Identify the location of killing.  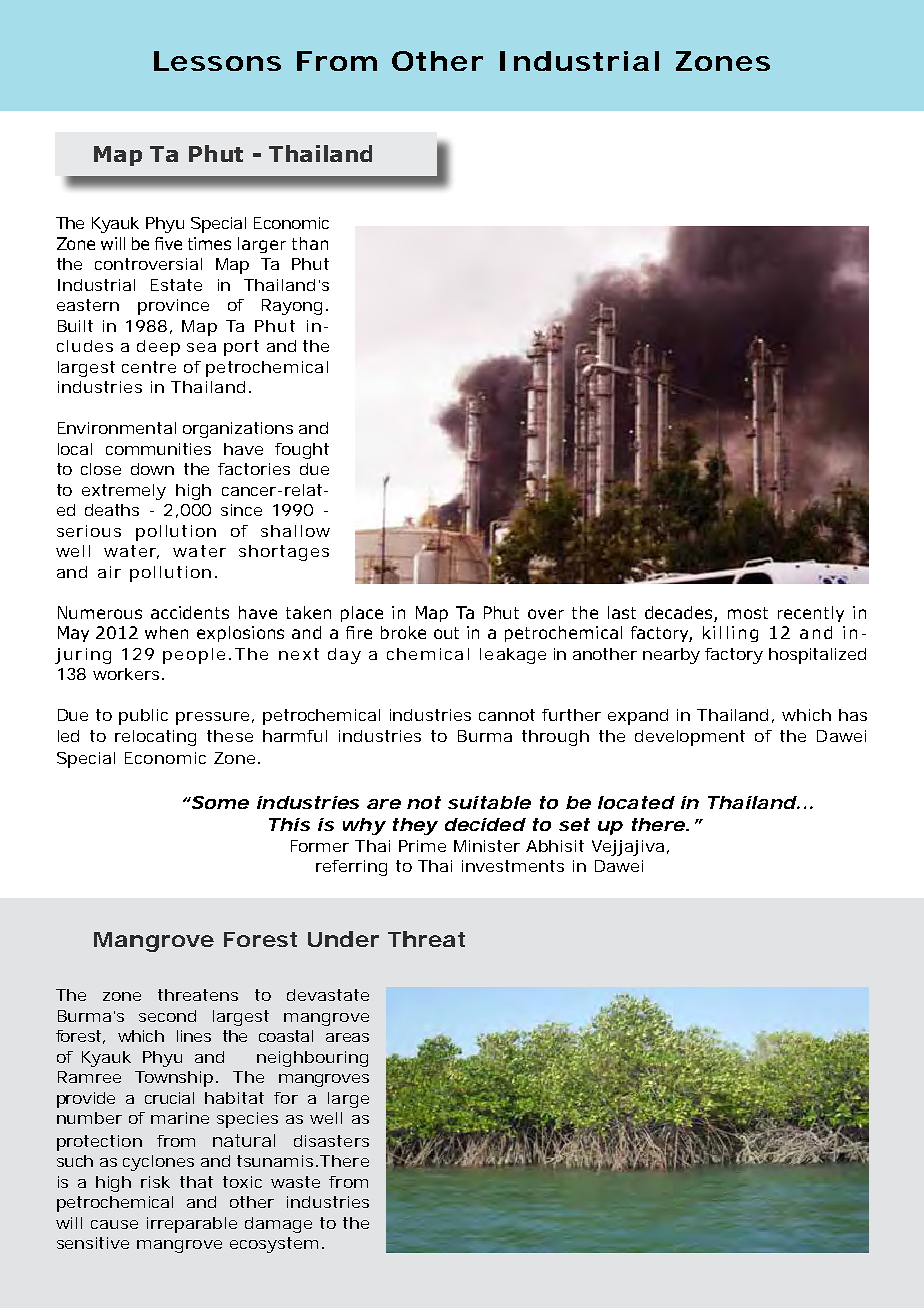
(730, 634).
